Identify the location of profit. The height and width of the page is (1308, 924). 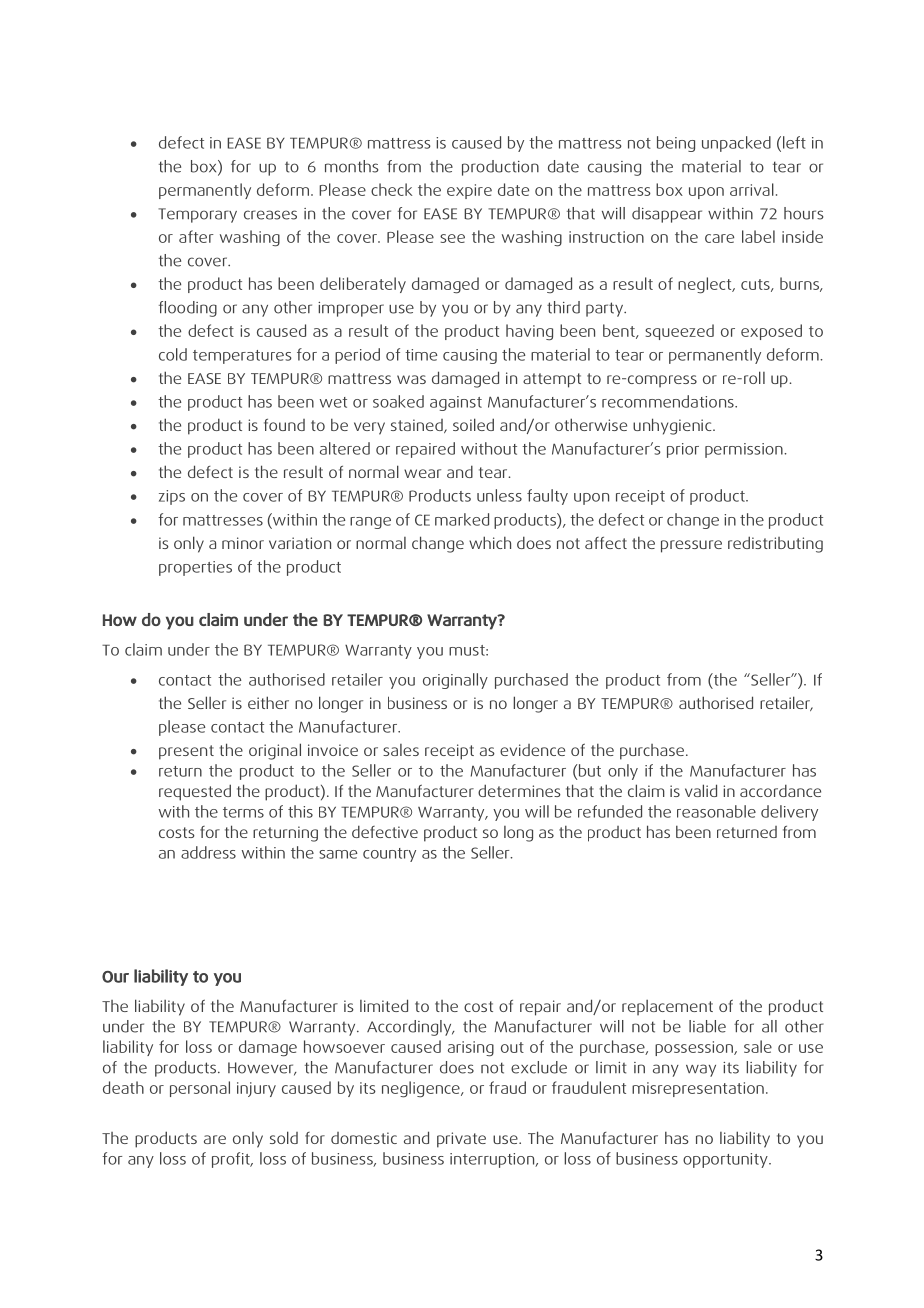
(232, 1160).
